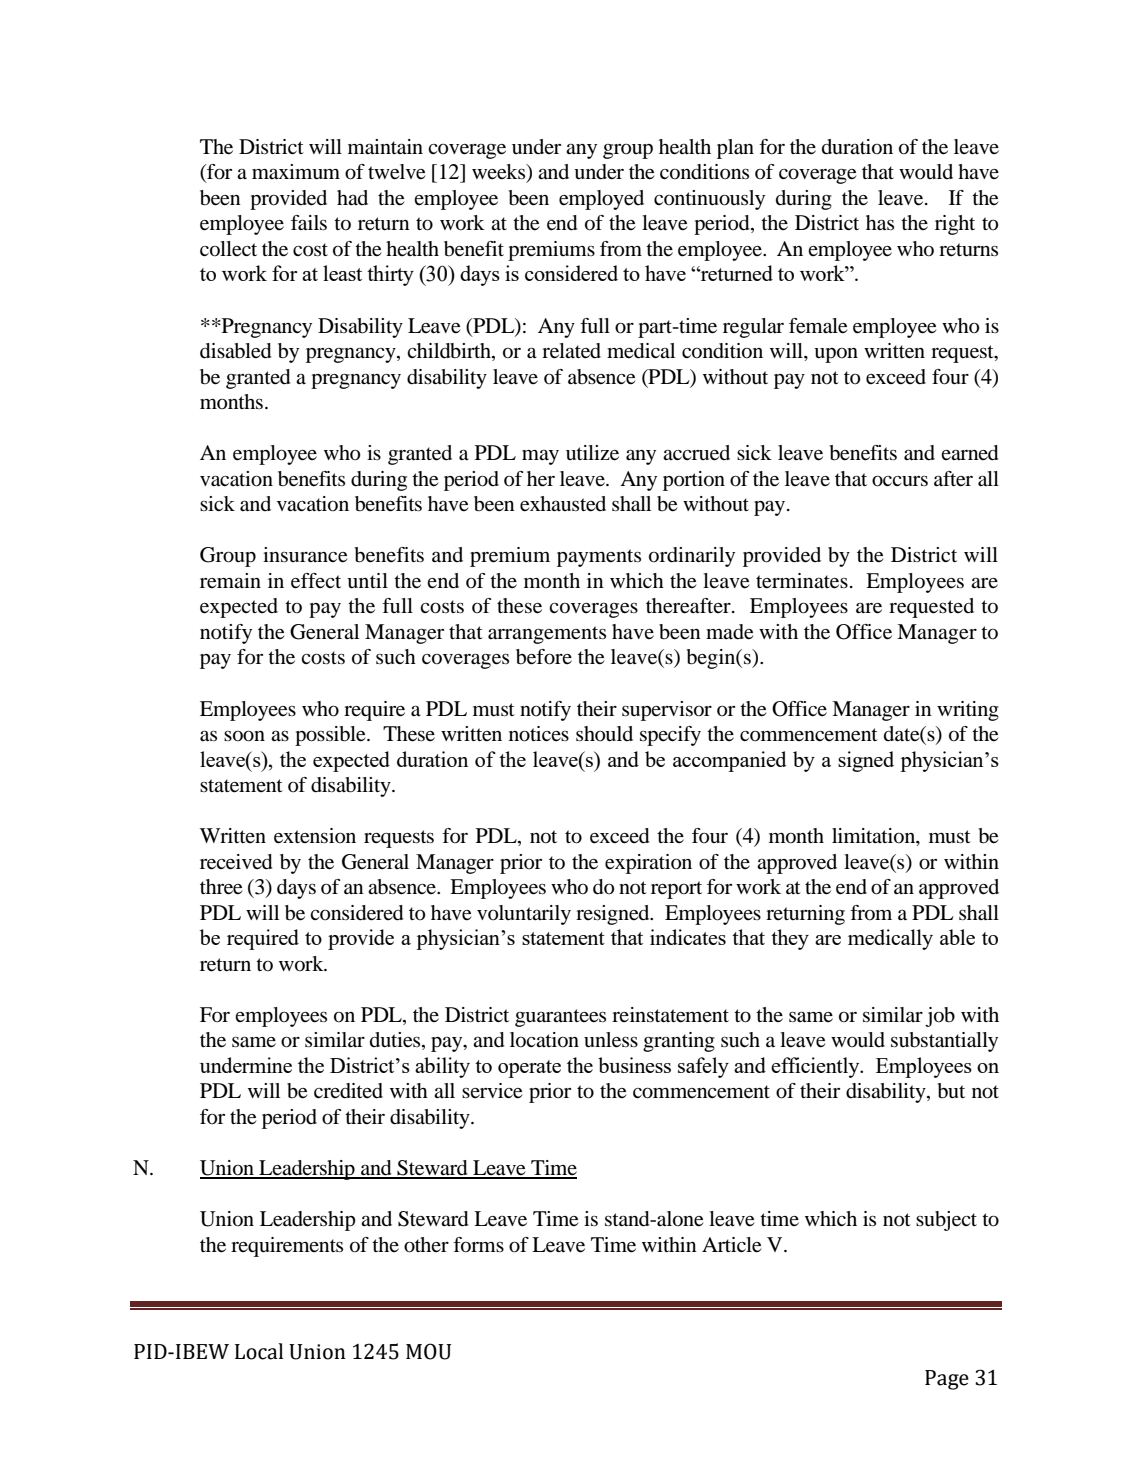 Image resolution: width=1132 pixels, height=1465 pixels. What do you see at coordinates (900, 481) in the document?
I see `occurs` at bounding box center [900, 481].
